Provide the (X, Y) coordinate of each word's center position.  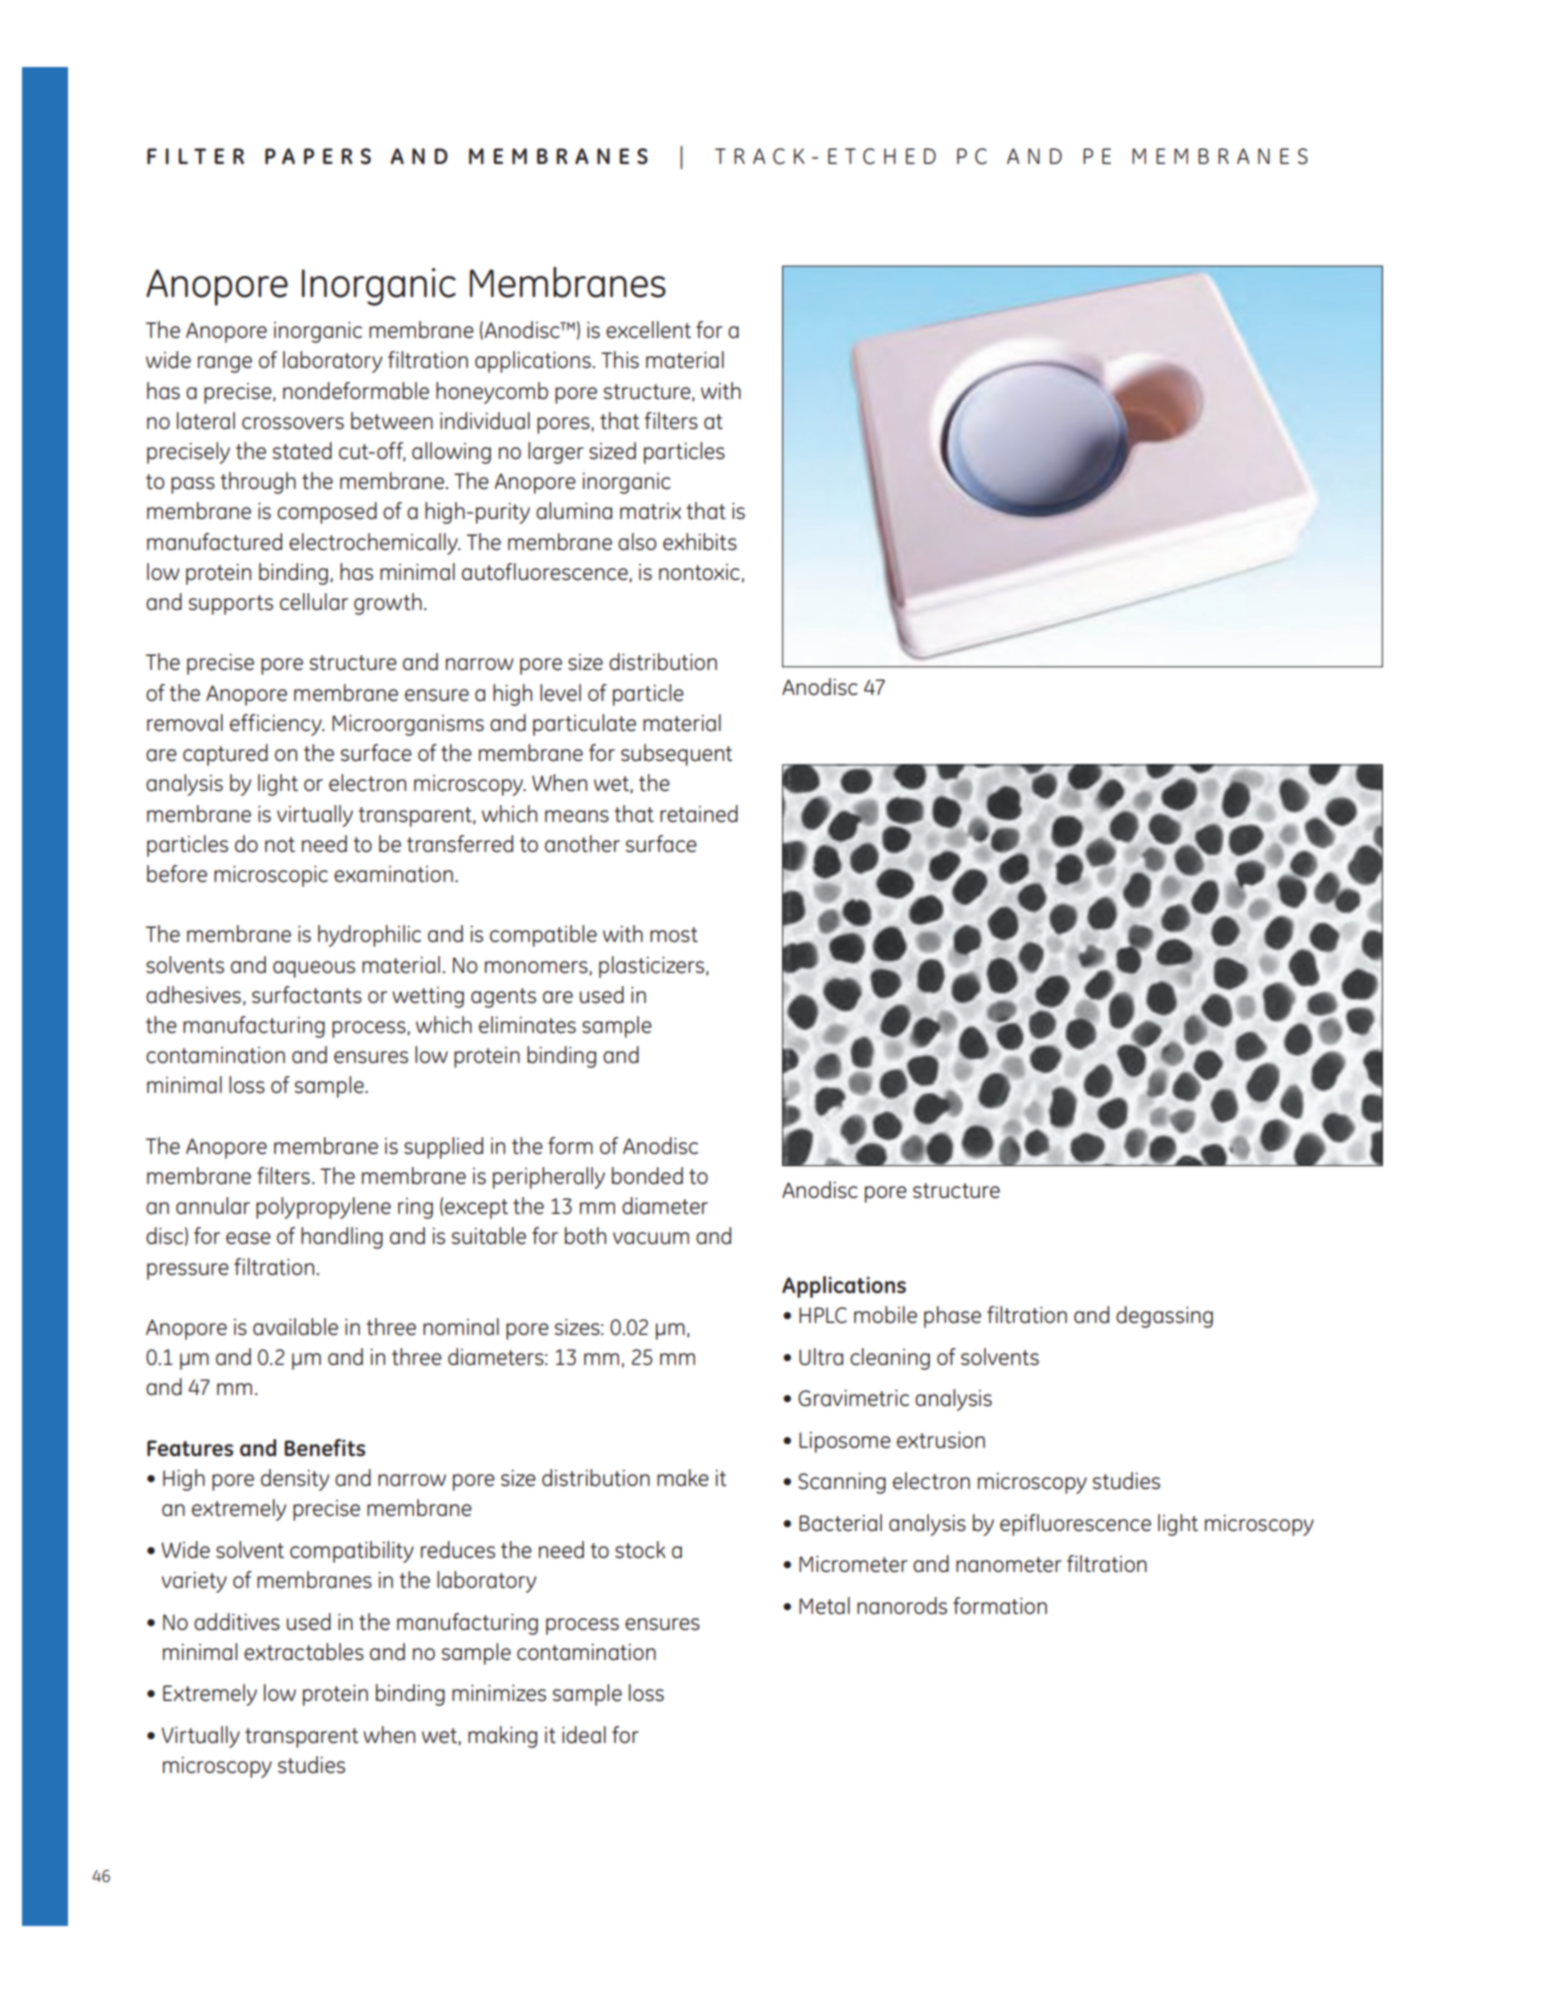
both (585, 1236)
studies (311, 1765)
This (620, 360)
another (582, 844)
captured (225, 755)
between (392, 421)
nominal (461, 1327)
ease (248, 1238)
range (225, 364)
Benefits (324, 1448)
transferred (460, 844)
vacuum (651, 1238)
